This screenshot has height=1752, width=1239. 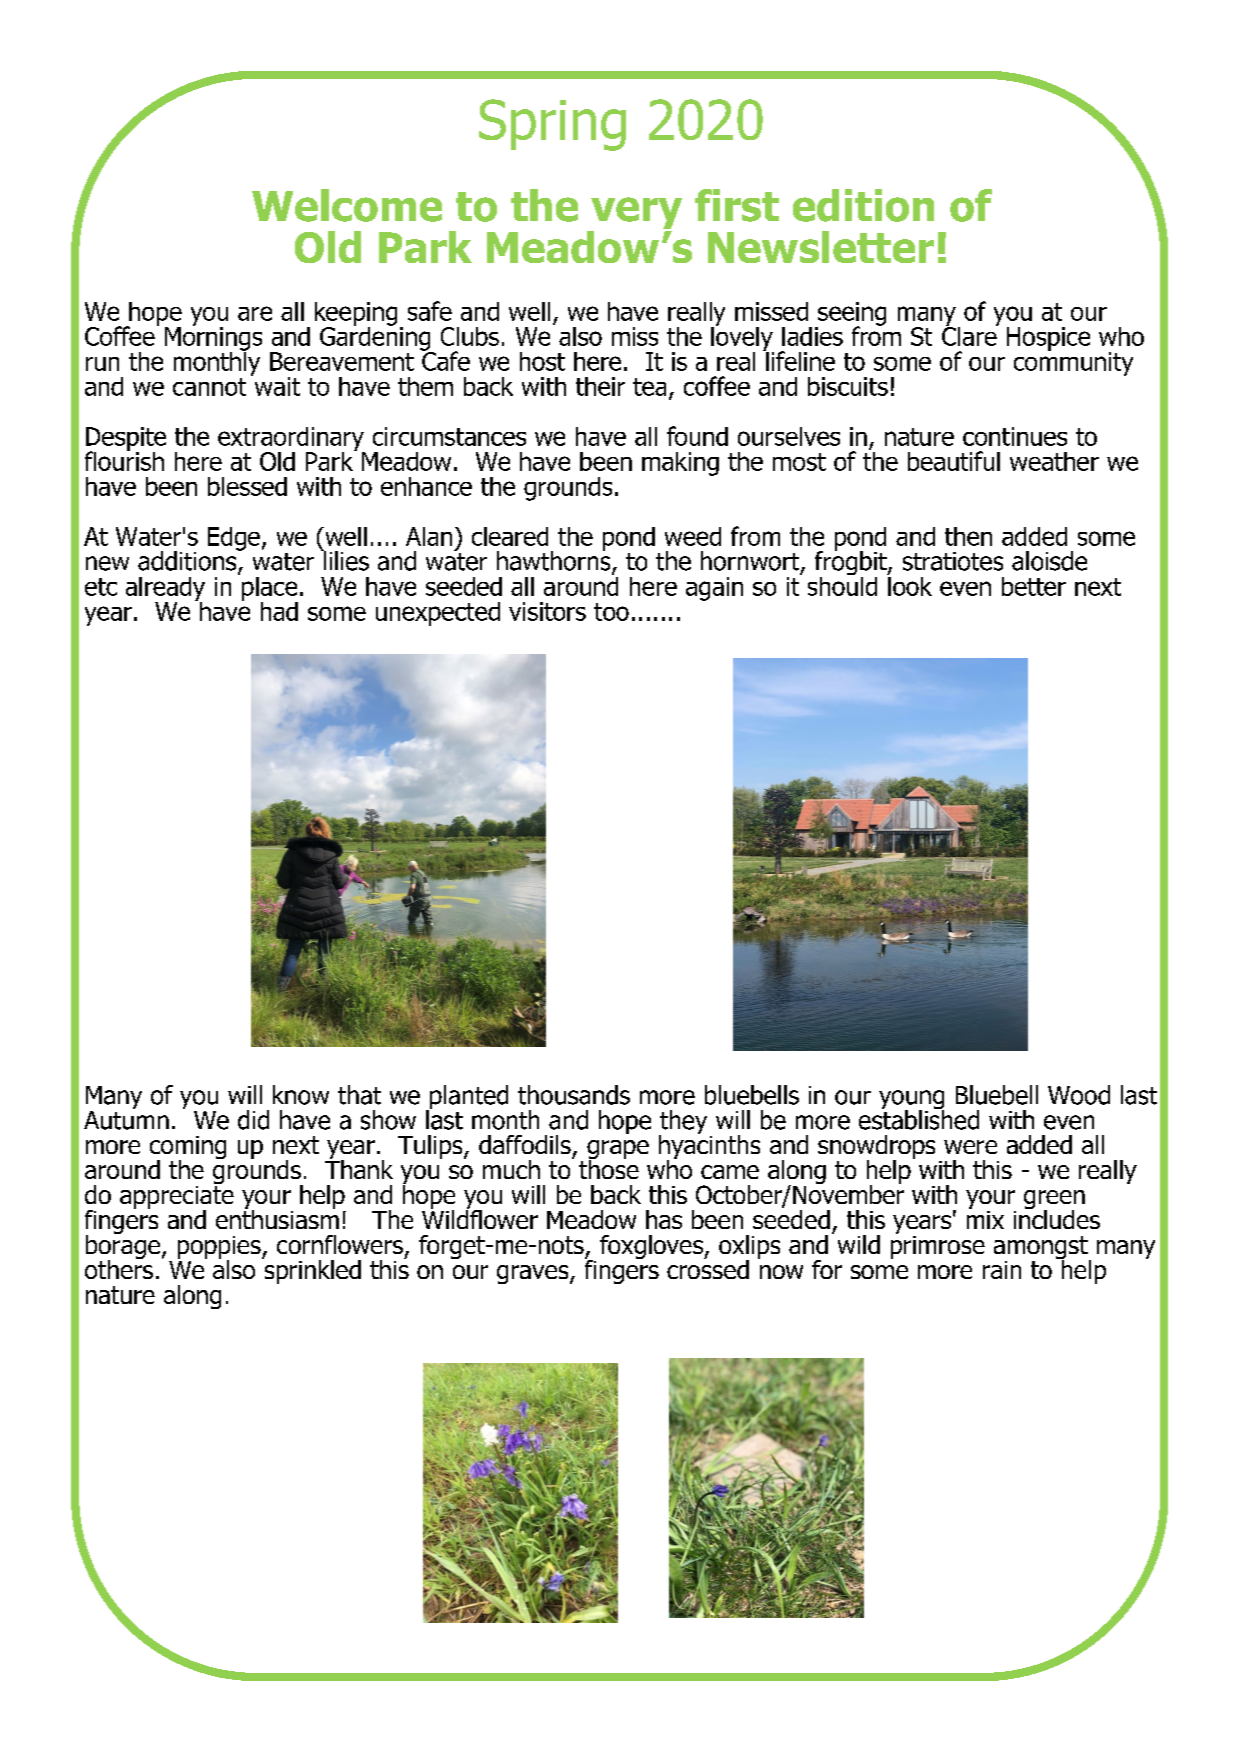 I want to click on know, so click(x=301, y=1095).
